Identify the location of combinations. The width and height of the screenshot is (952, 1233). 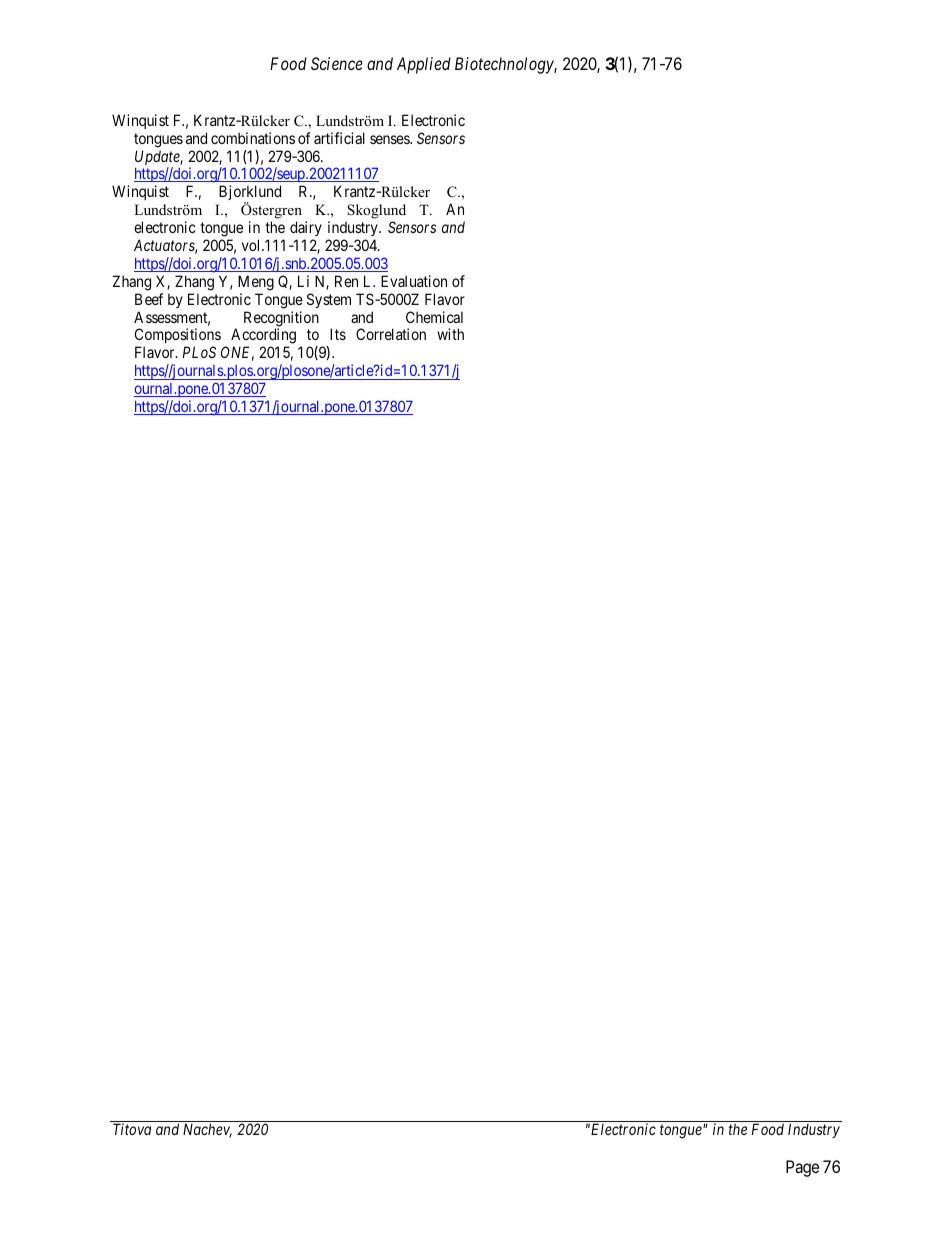
(253, 138).
